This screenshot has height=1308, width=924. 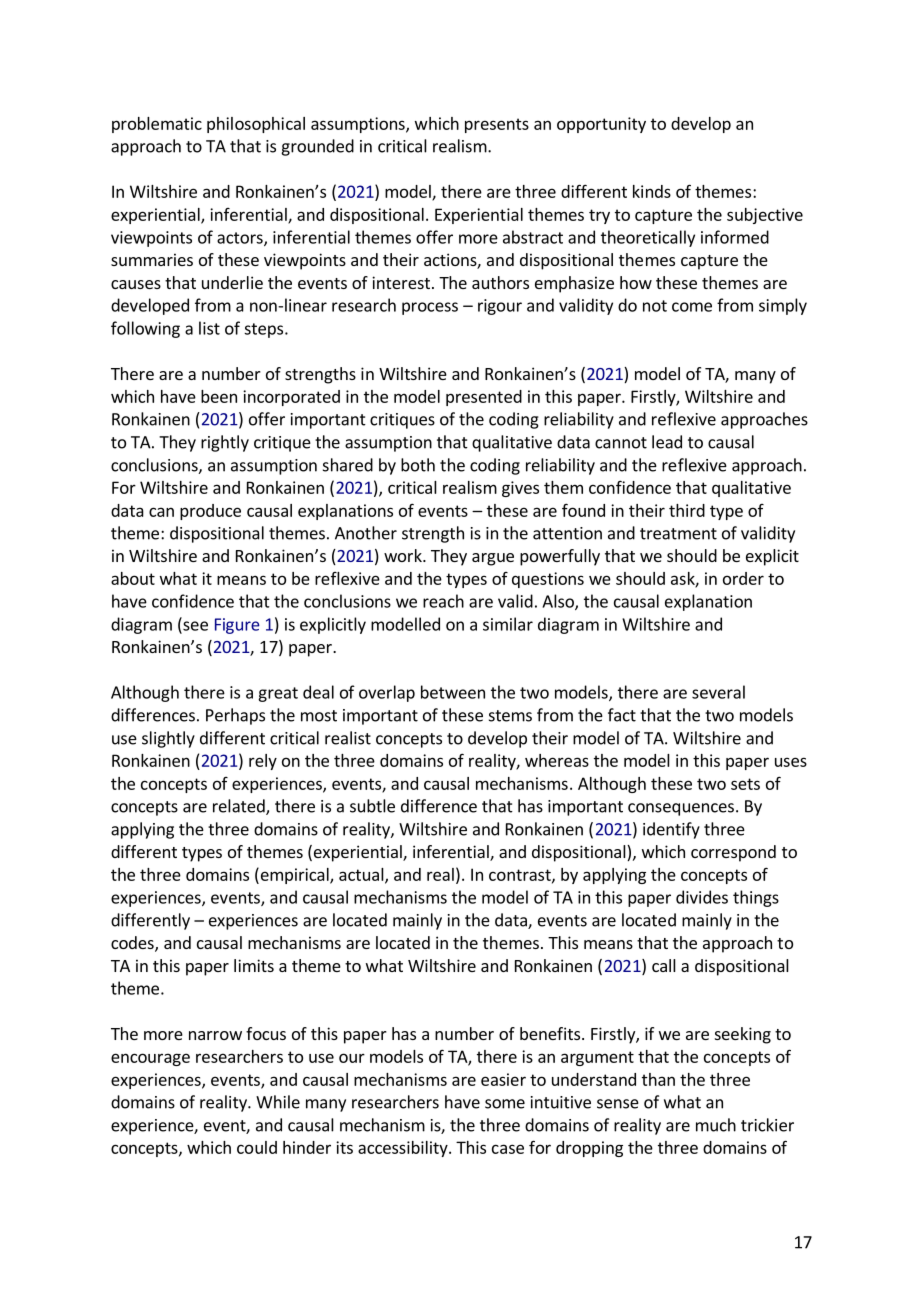 What do you see at coordinates (652, 191) in the screenshot?
I see `kinds` at bounding box center [652, 191].
